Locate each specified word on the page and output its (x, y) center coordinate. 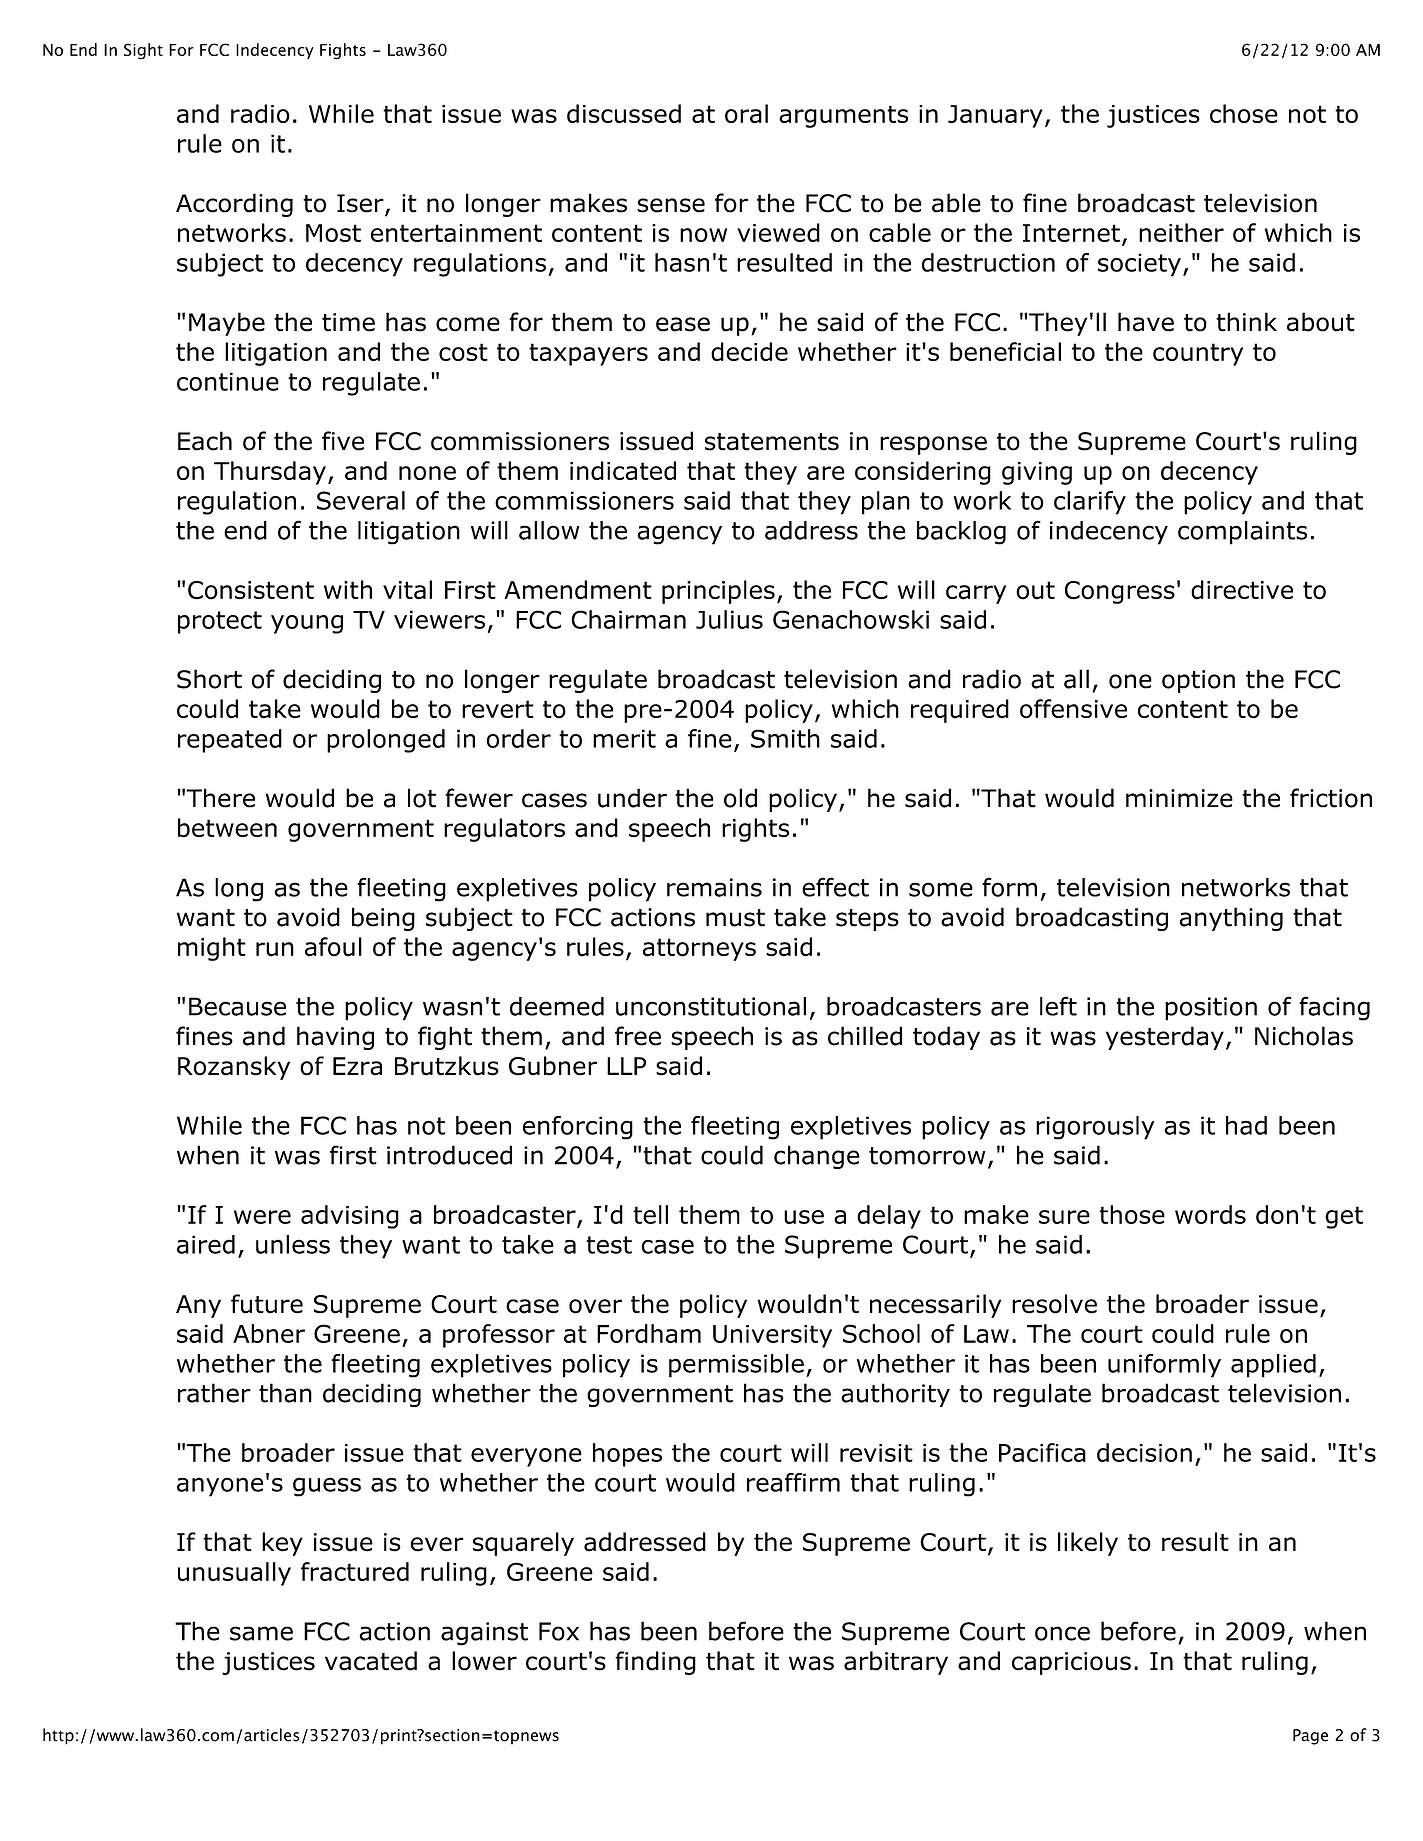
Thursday (270, 473)
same (261, 1633)
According (234, 205)
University (772, 1336)
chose (1244, 113)
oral (746, 113)
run (275, 949)
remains (714, 887)
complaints (1242, 533)
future (267, 1304)
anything (1231, 919)
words (1210, 1214)
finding (655, 1663)
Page (1310, 1737)
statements (772, 442)
